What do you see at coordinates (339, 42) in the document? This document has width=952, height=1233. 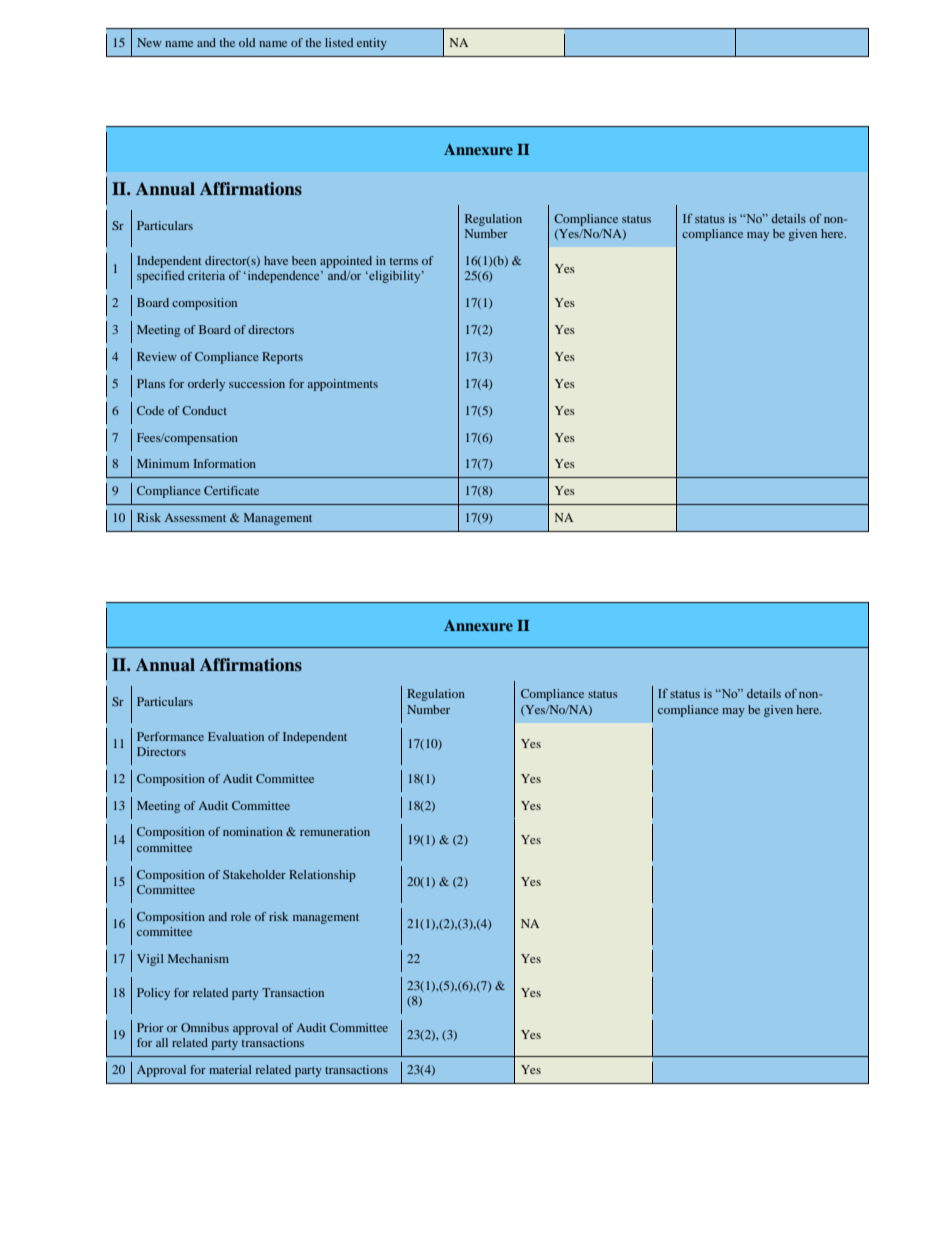 I see `listed` at bounding box center [339, 42].
